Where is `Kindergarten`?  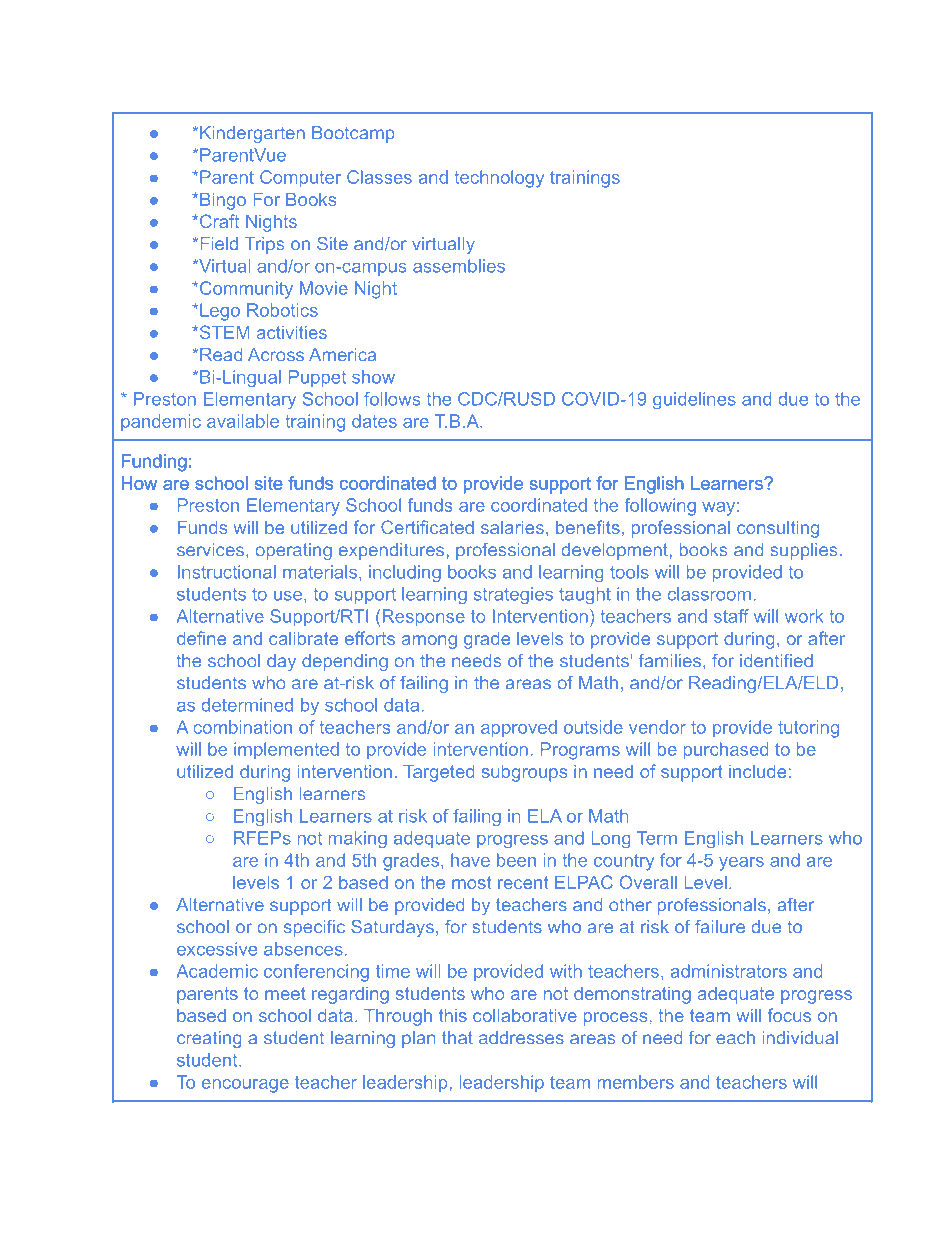 Kindergarten is located at coordinates (252, 134).
